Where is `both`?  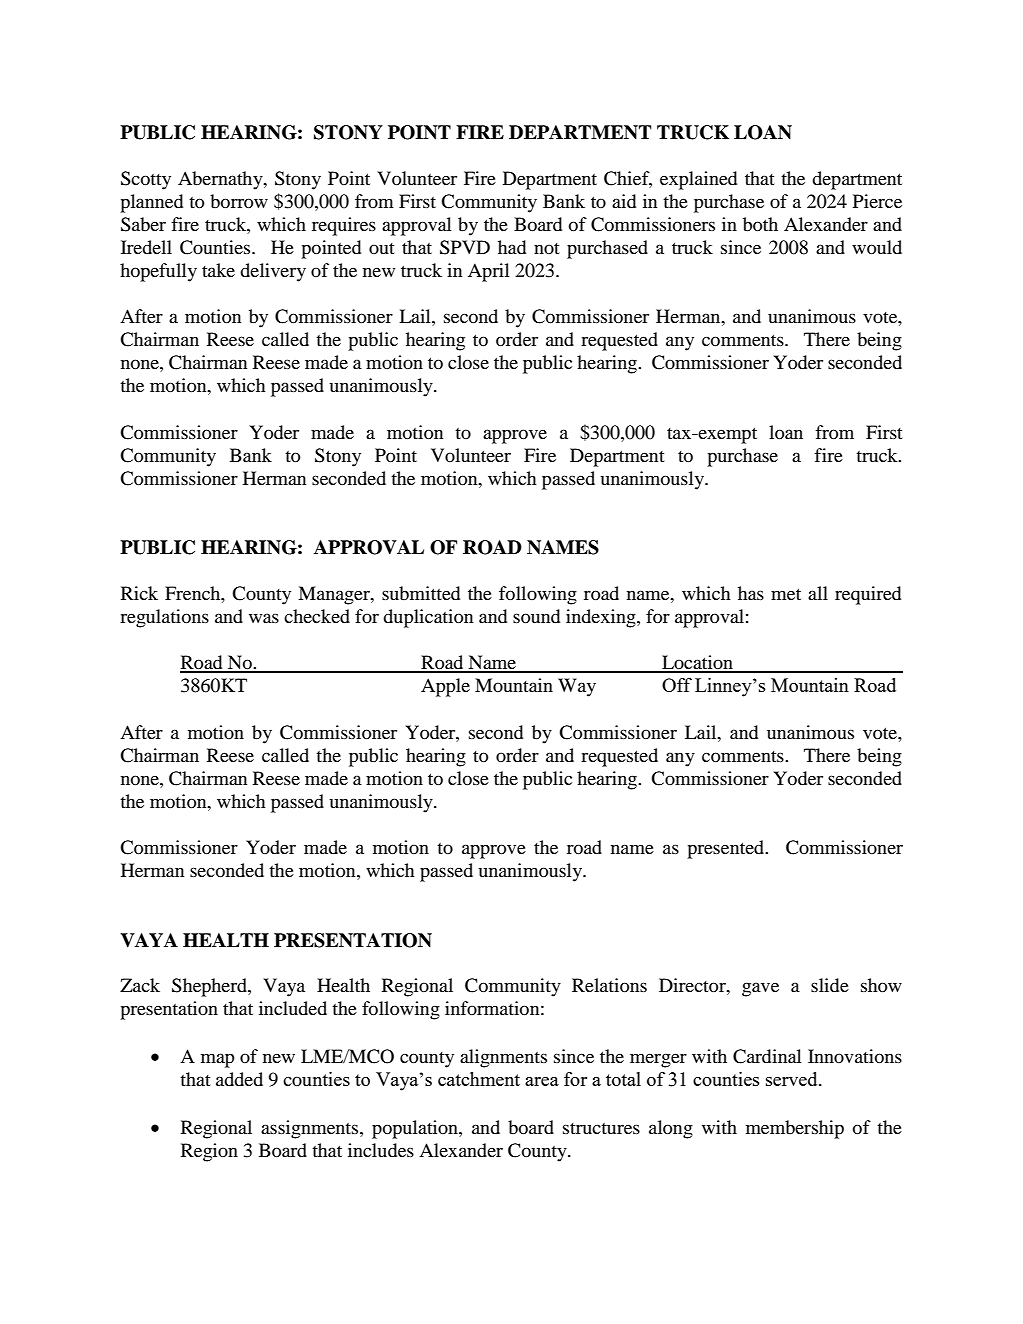
both is located at coordinates (760, 224).
